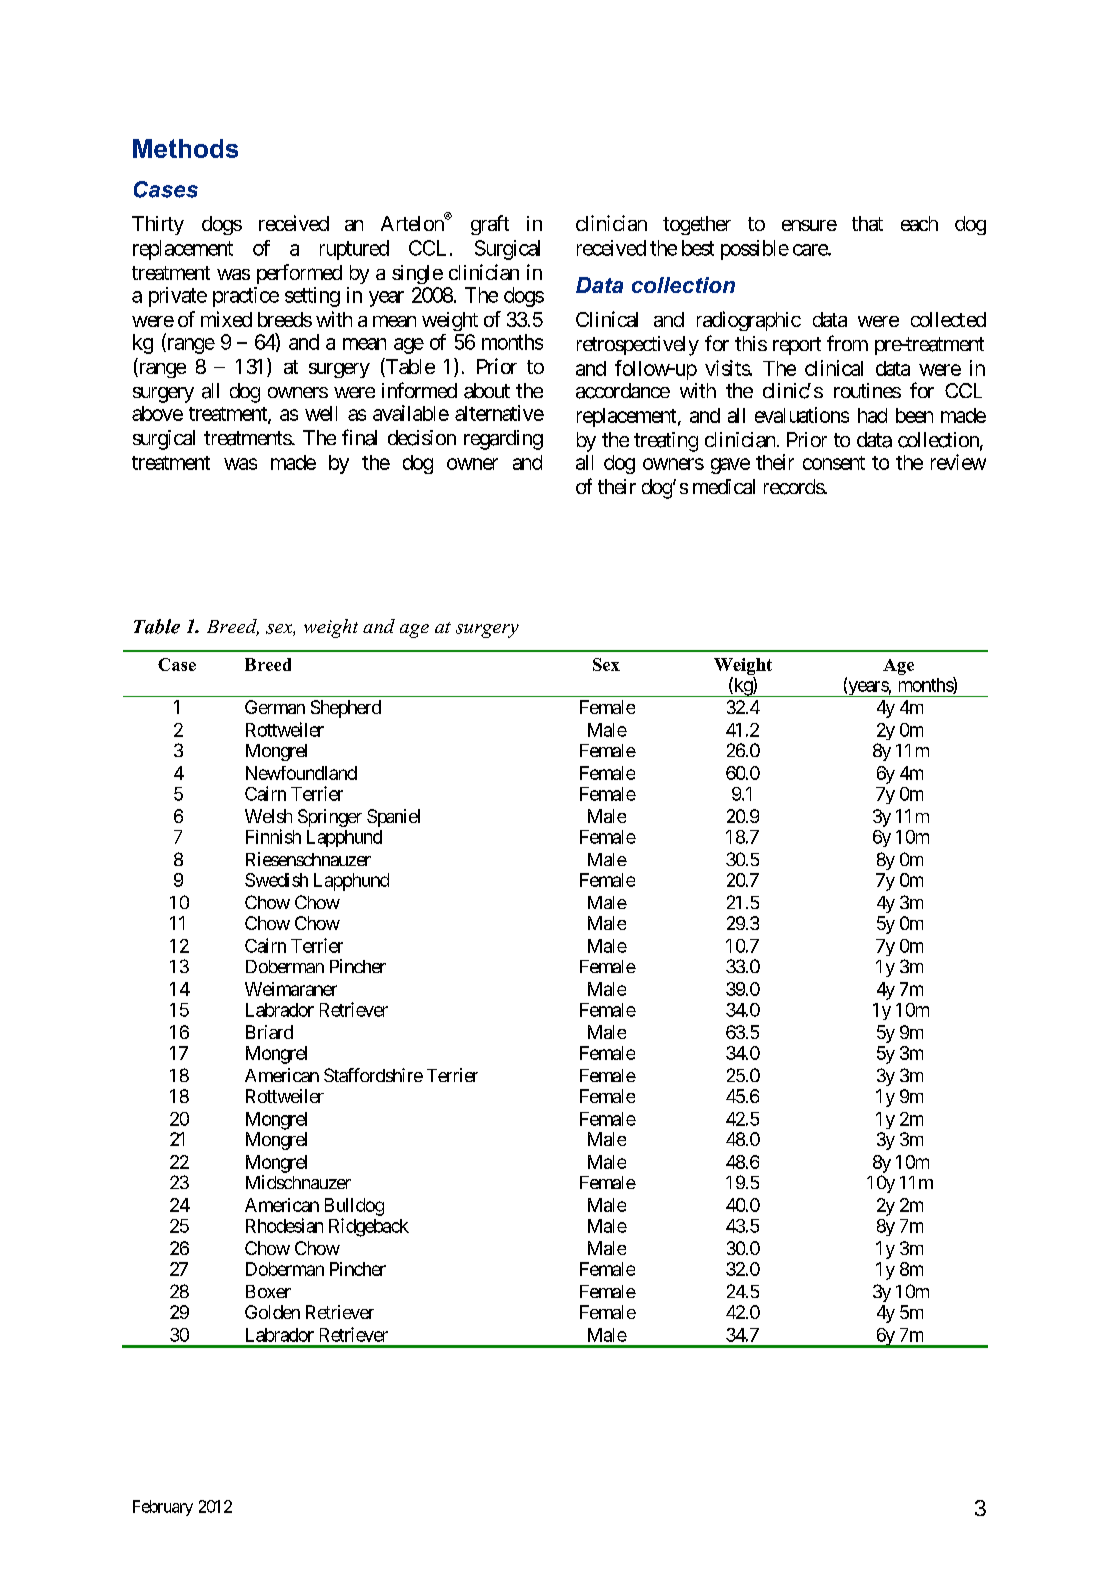 The image size is (1118, 1582). Describe the element at coordinates (503, 440) in the screenshot. I see `regarding` at that location.
